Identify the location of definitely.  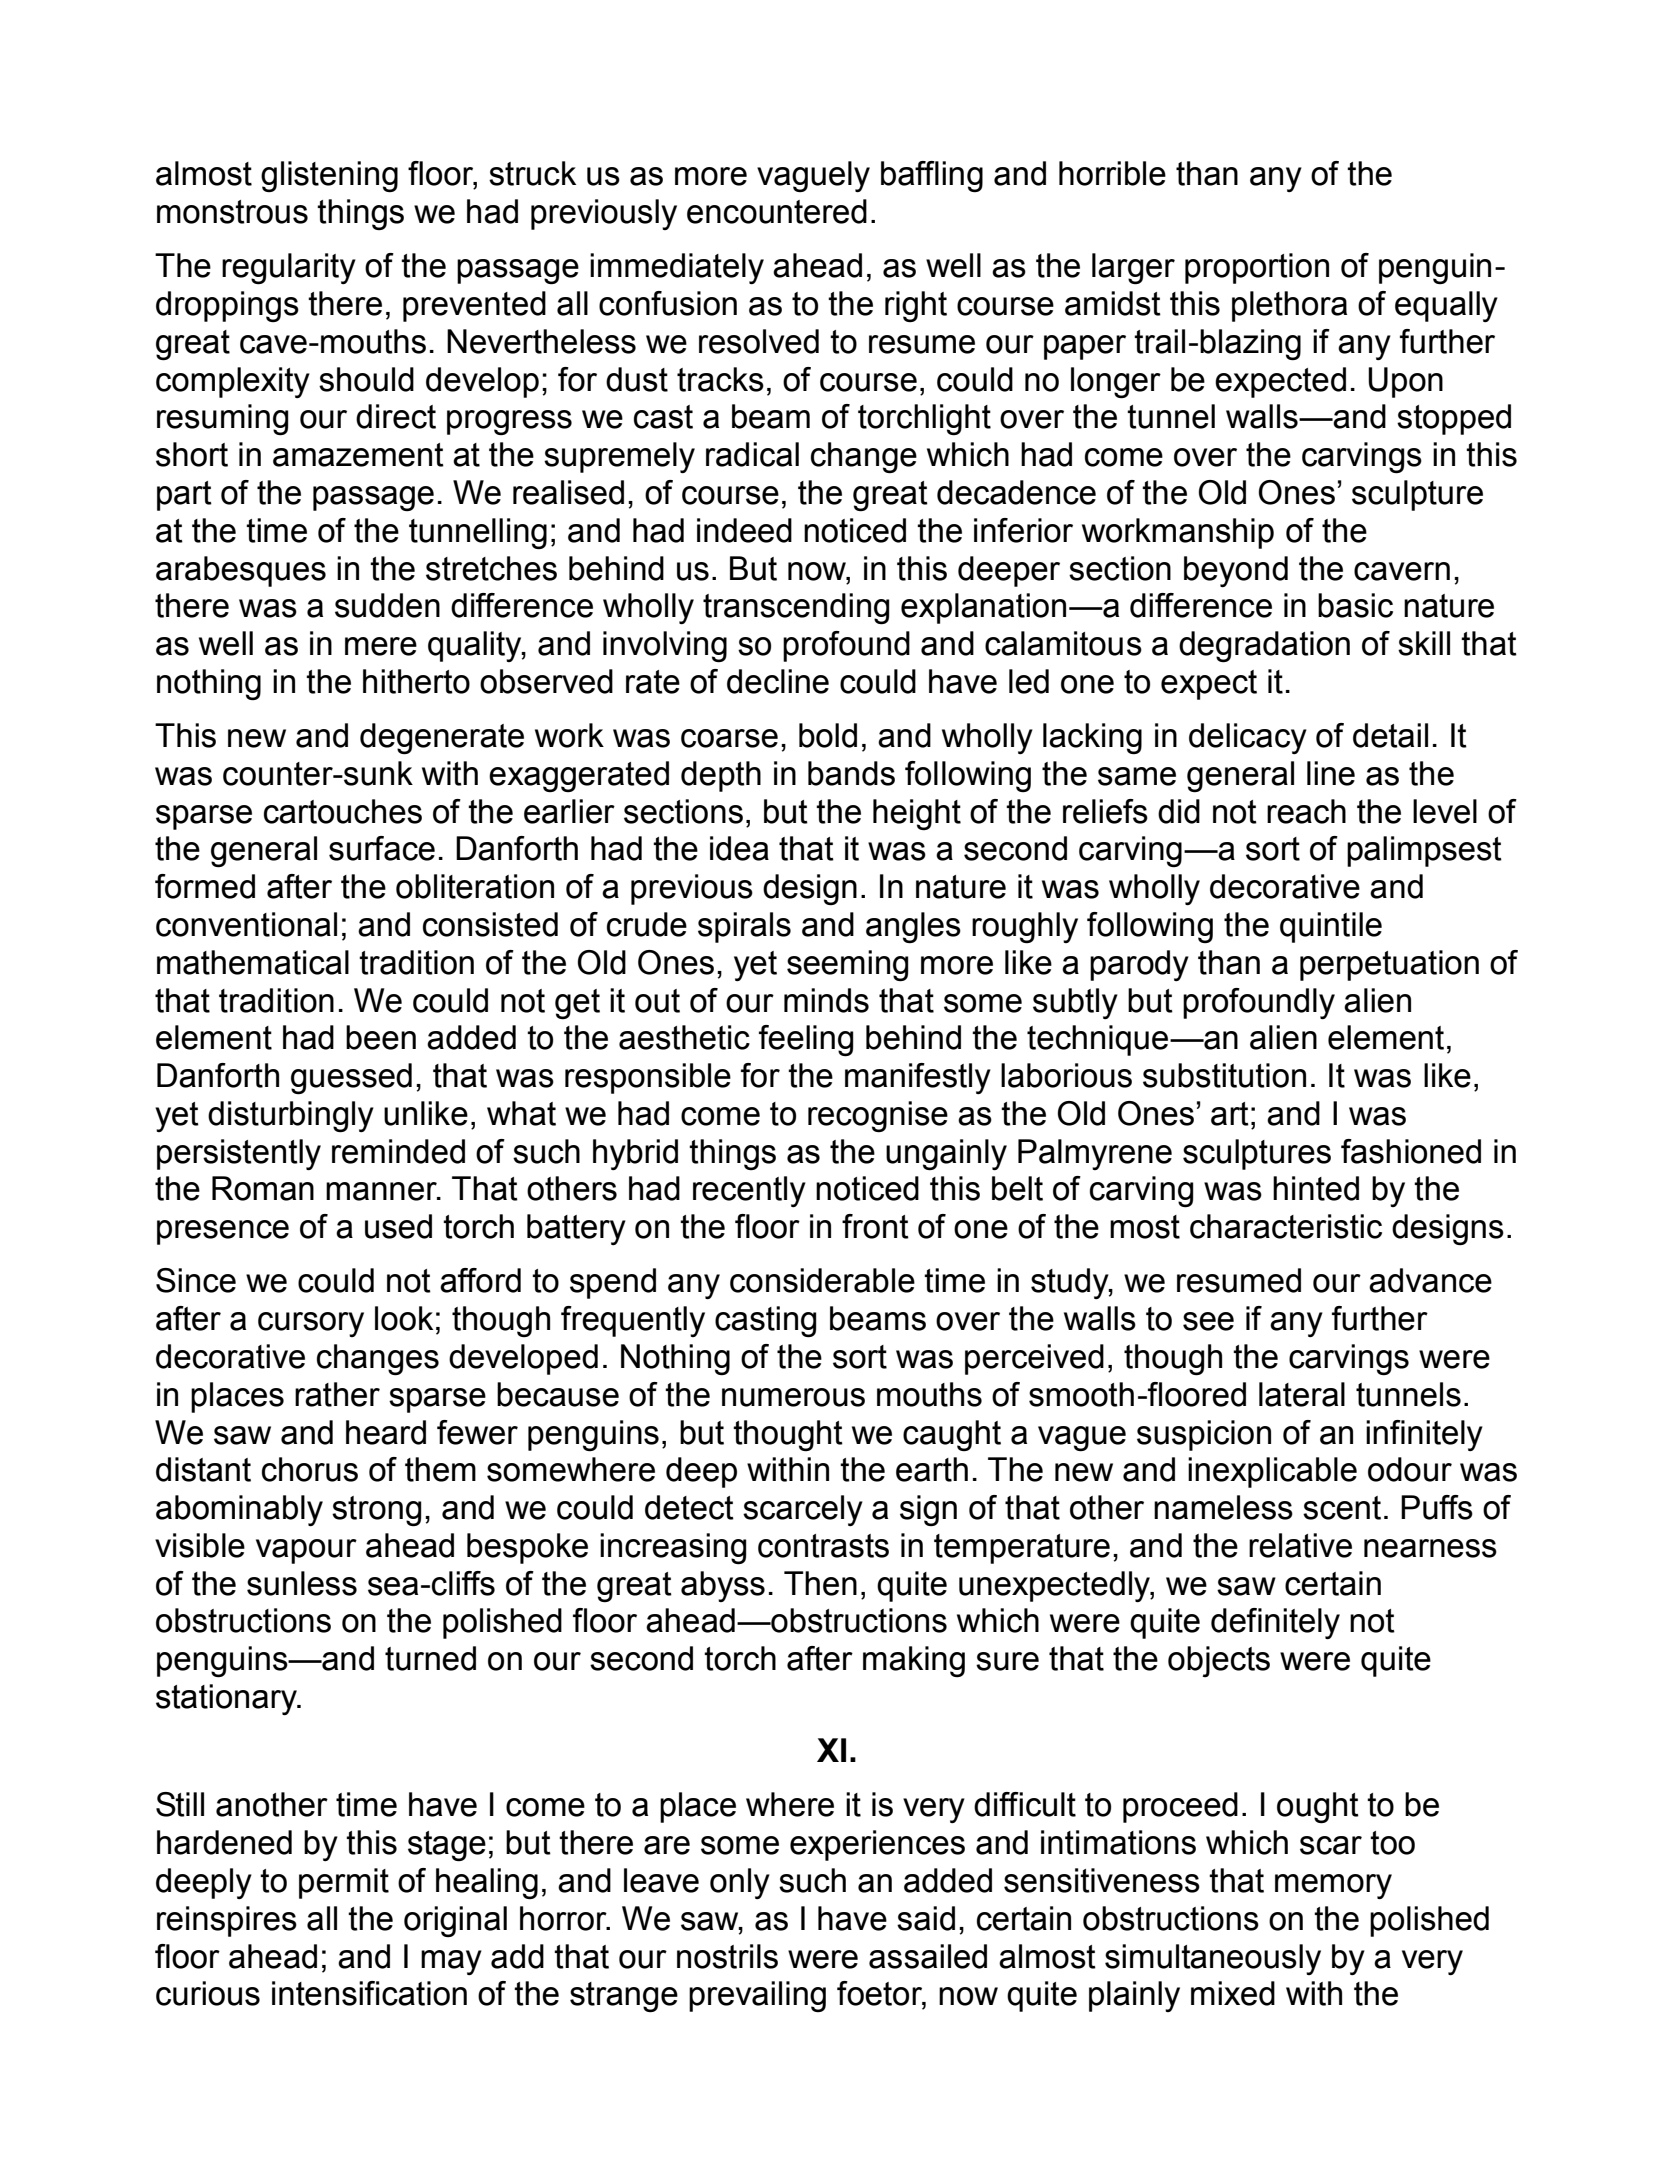
(1275, 1623).
